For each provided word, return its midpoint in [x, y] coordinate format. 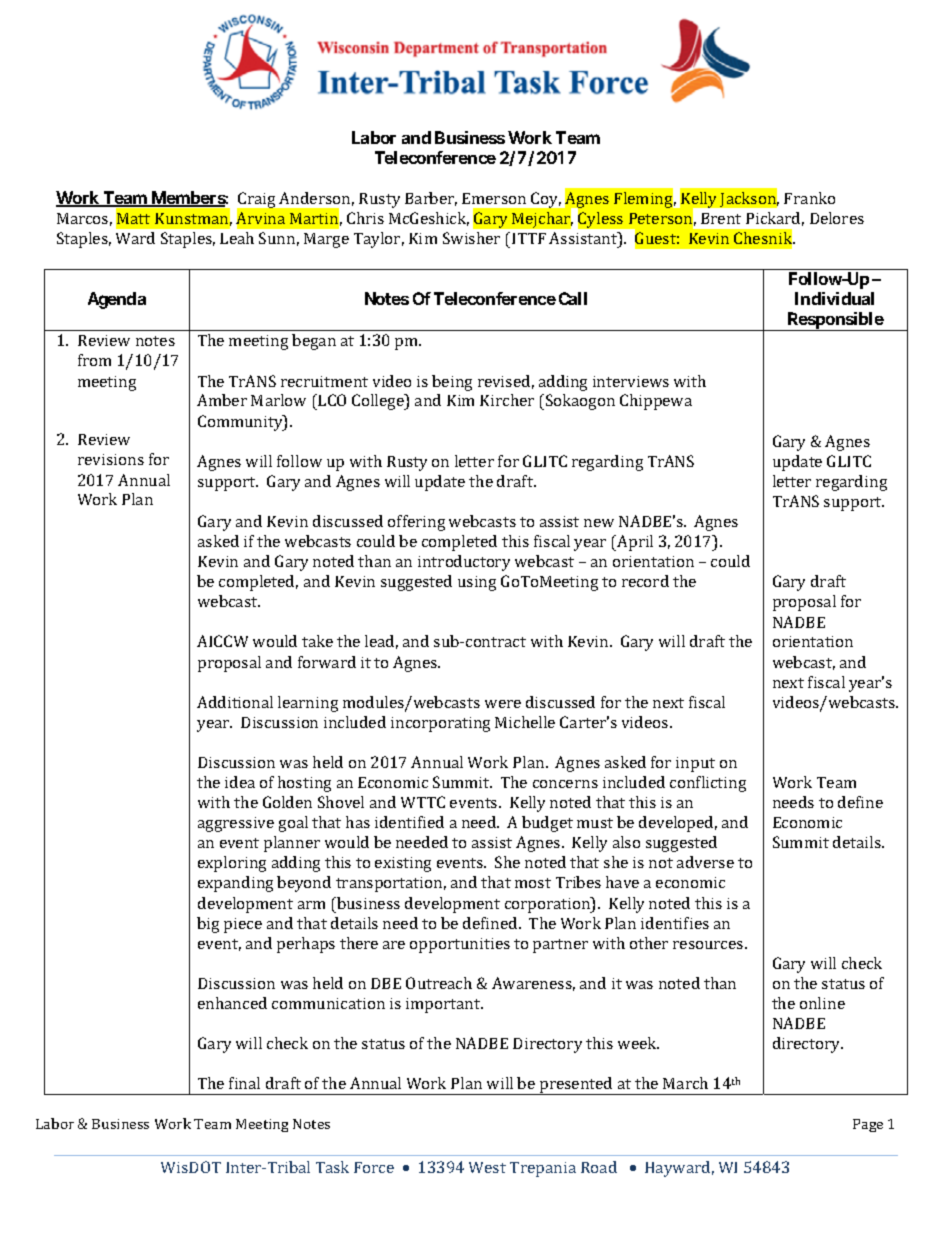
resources [709, 945]
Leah [237, 238]
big [208, 925]
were [503, 704]
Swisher [471, 238]
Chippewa [656, 402]
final [244, 1083]
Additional [235, 702]
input [695, 764]
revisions [111, 459]
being [452, 383]
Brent [721, 218]
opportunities [460, 945]
